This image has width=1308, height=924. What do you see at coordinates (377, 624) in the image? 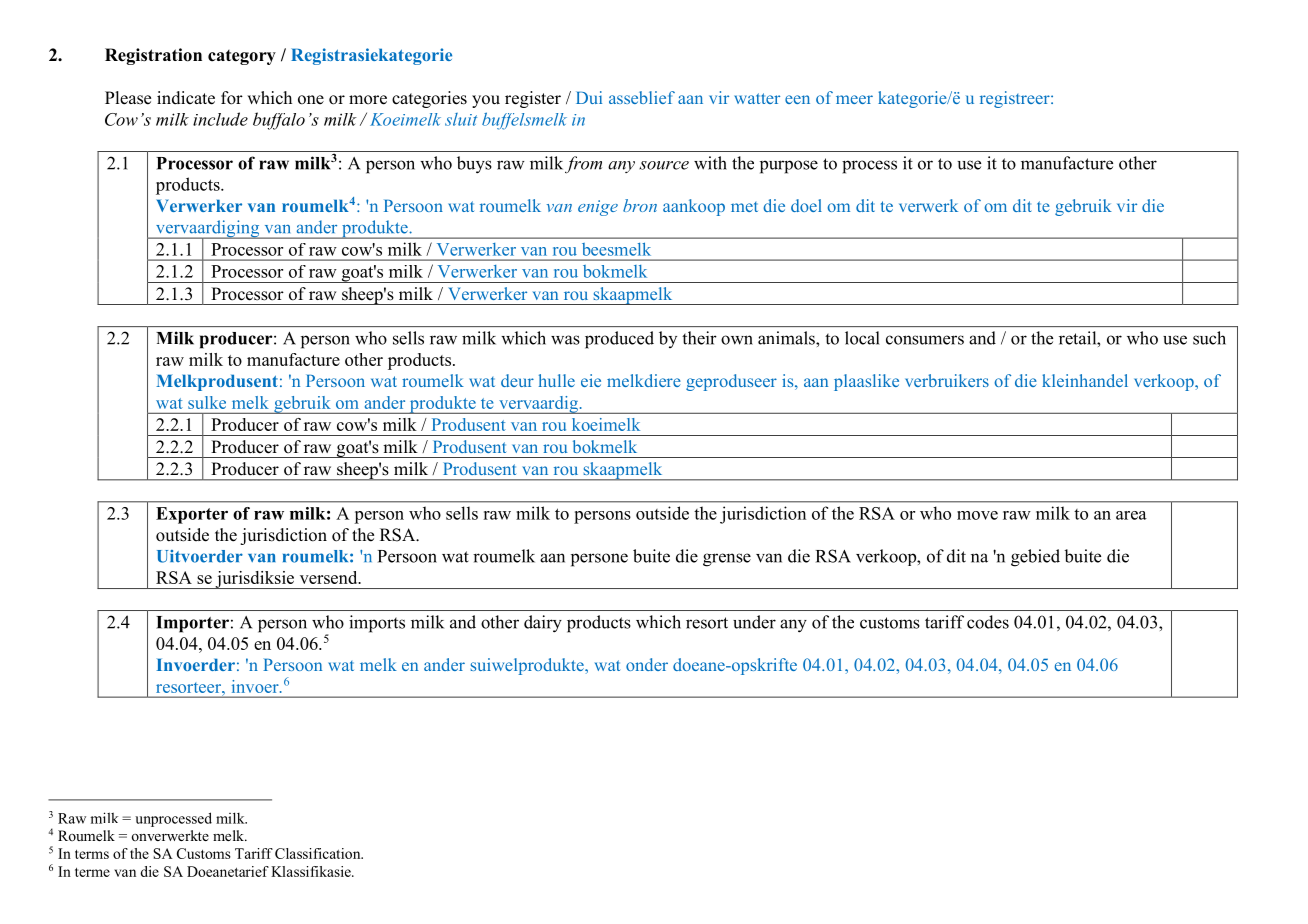
I see `imports` at bounding box center [377, 624].
